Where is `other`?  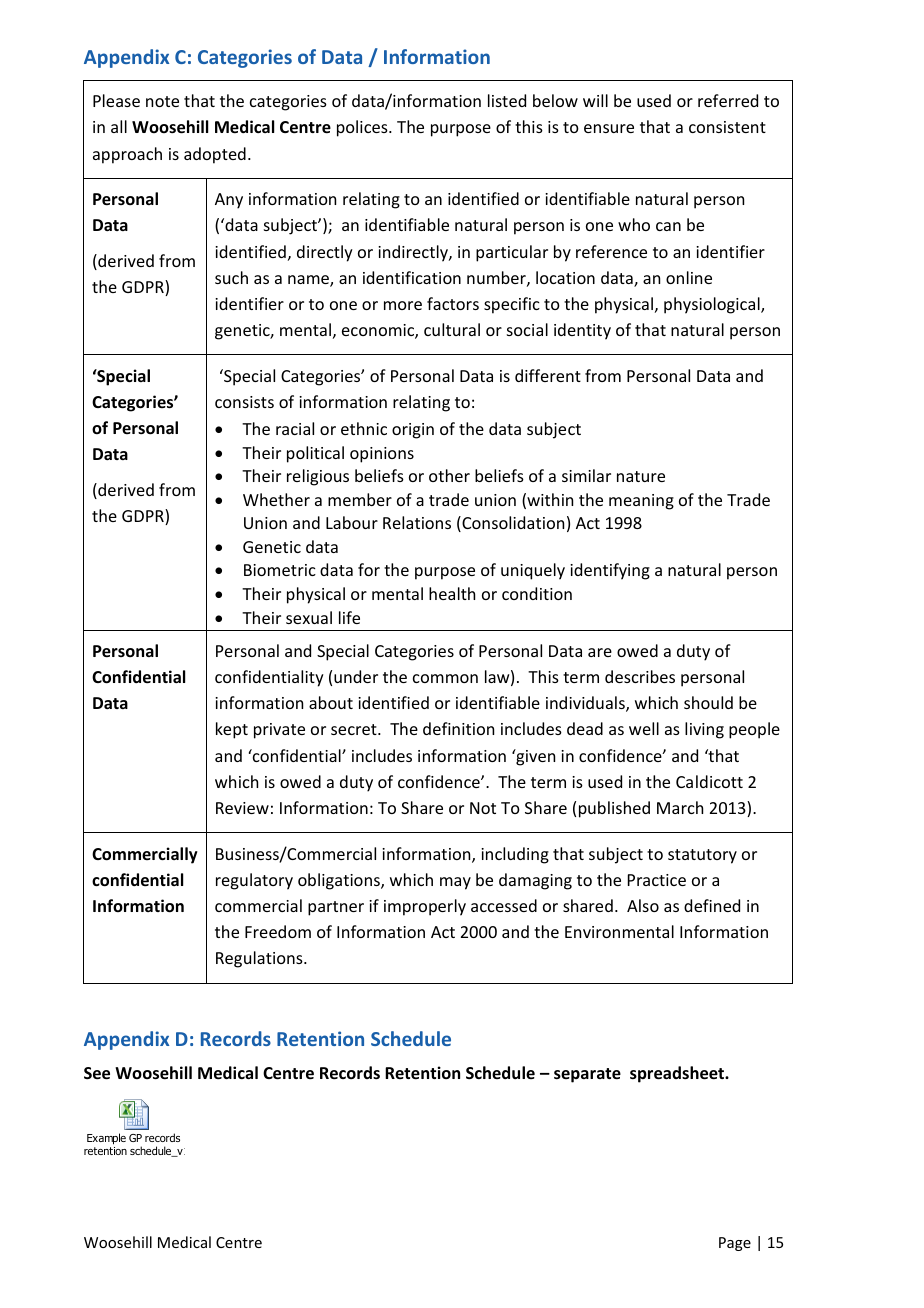
other is located at coordinates (449, 475).
